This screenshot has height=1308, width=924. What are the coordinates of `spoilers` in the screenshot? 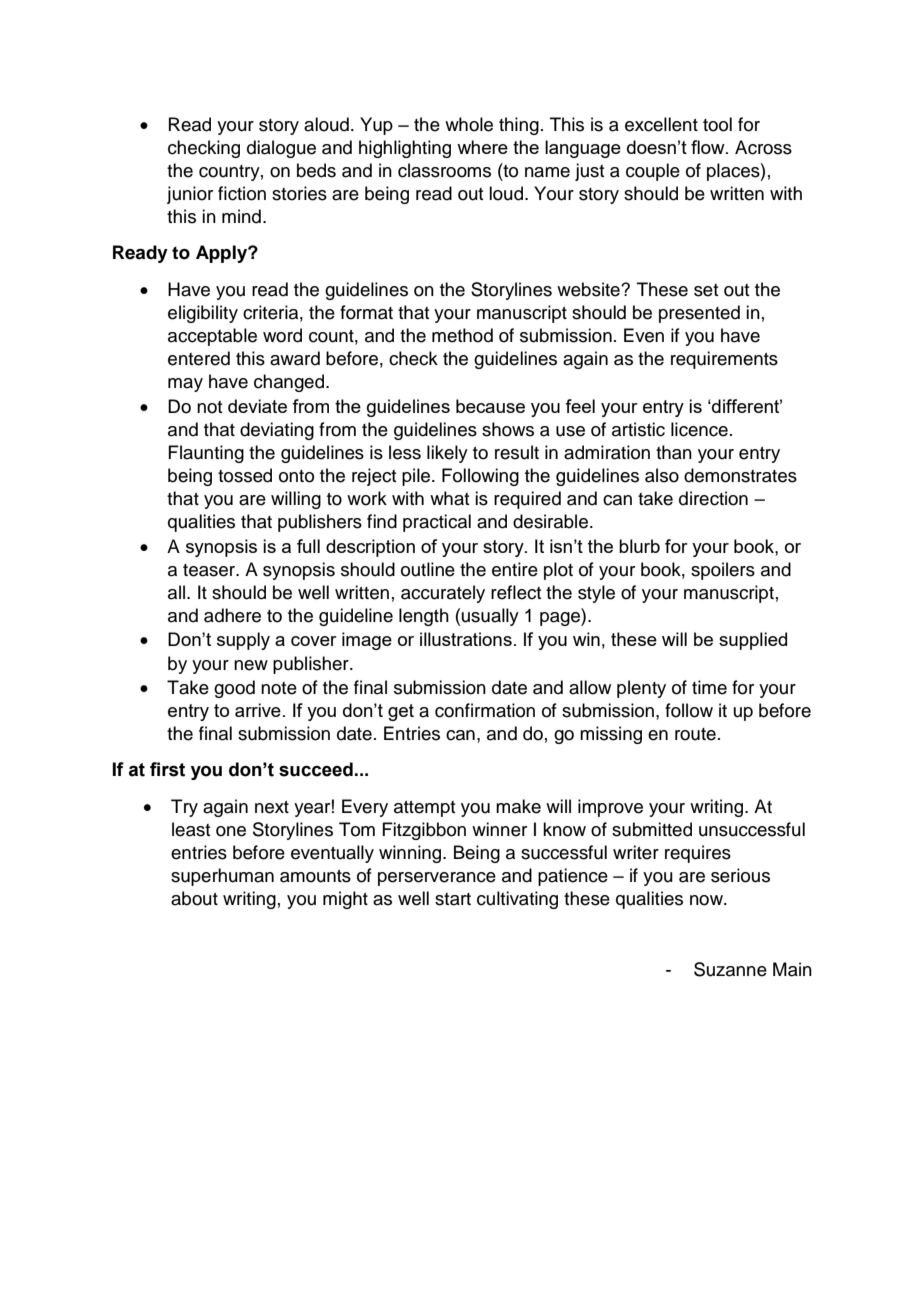 It's located at (723, 571).
